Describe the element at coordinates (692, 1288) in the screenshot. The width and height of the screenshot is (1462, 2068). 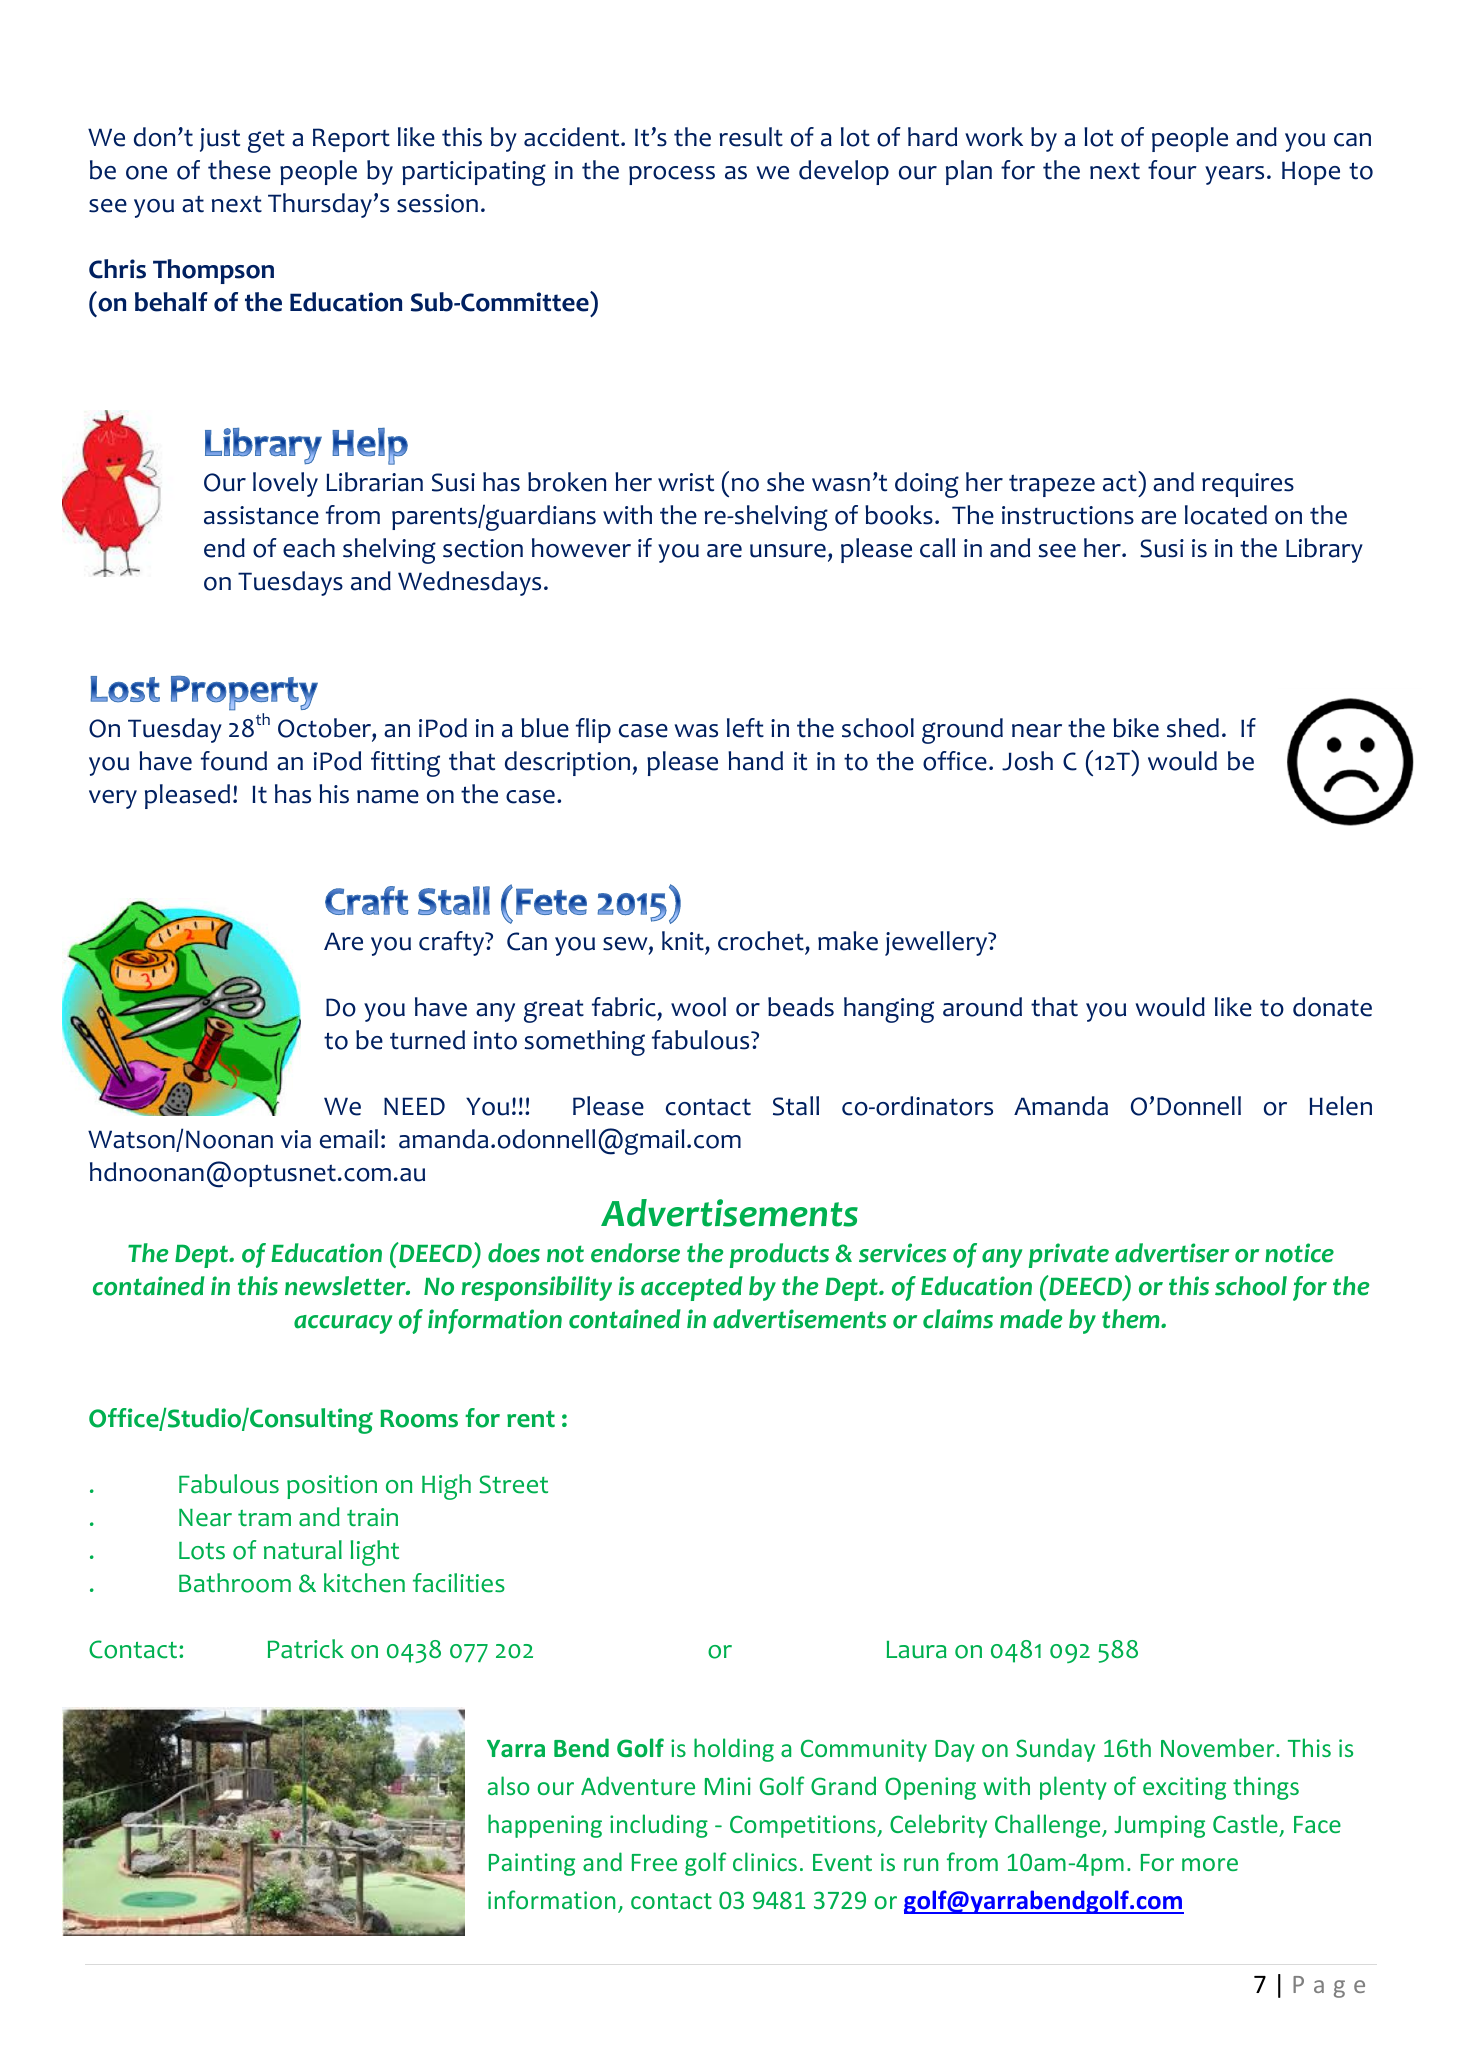
I see `accepted` at that location.
